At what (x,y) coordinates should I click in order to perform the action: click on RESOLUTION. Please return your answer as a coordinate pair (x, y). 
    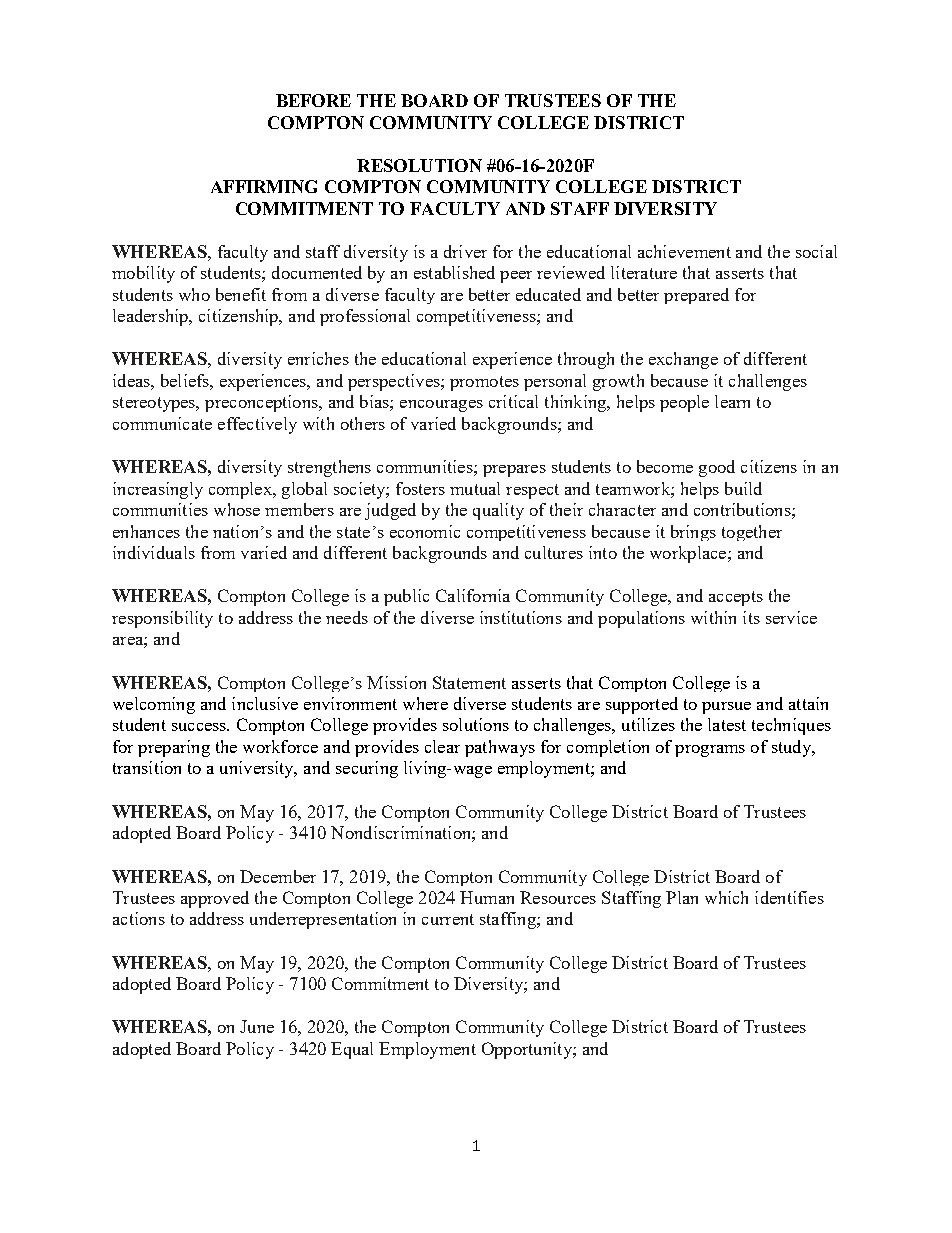
    Looking at the image, I should click on (419, 165).
